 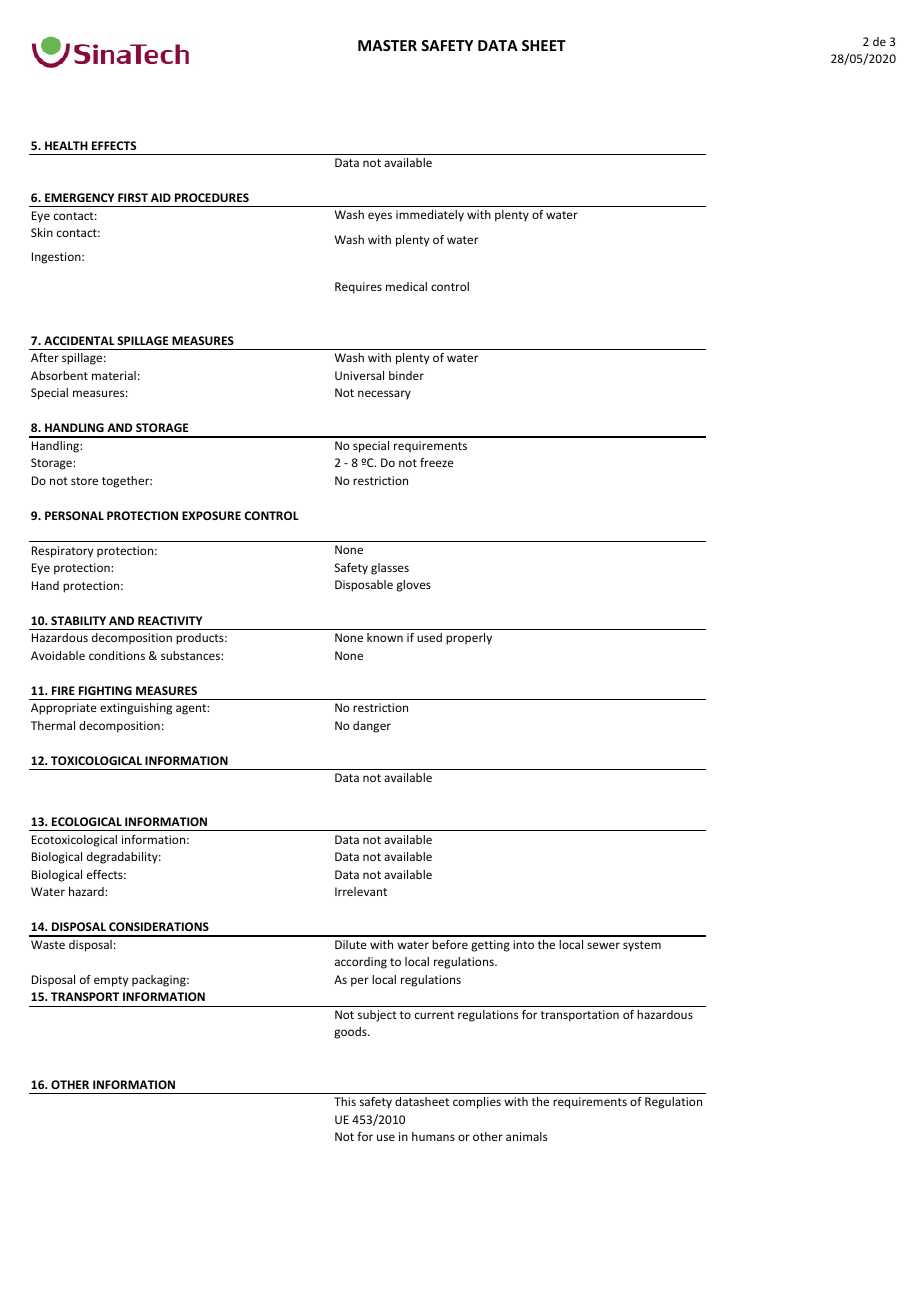 What do you see at coordinates (345, 1101) in the page?
I see `This` at bounding box center [345, 1101].
